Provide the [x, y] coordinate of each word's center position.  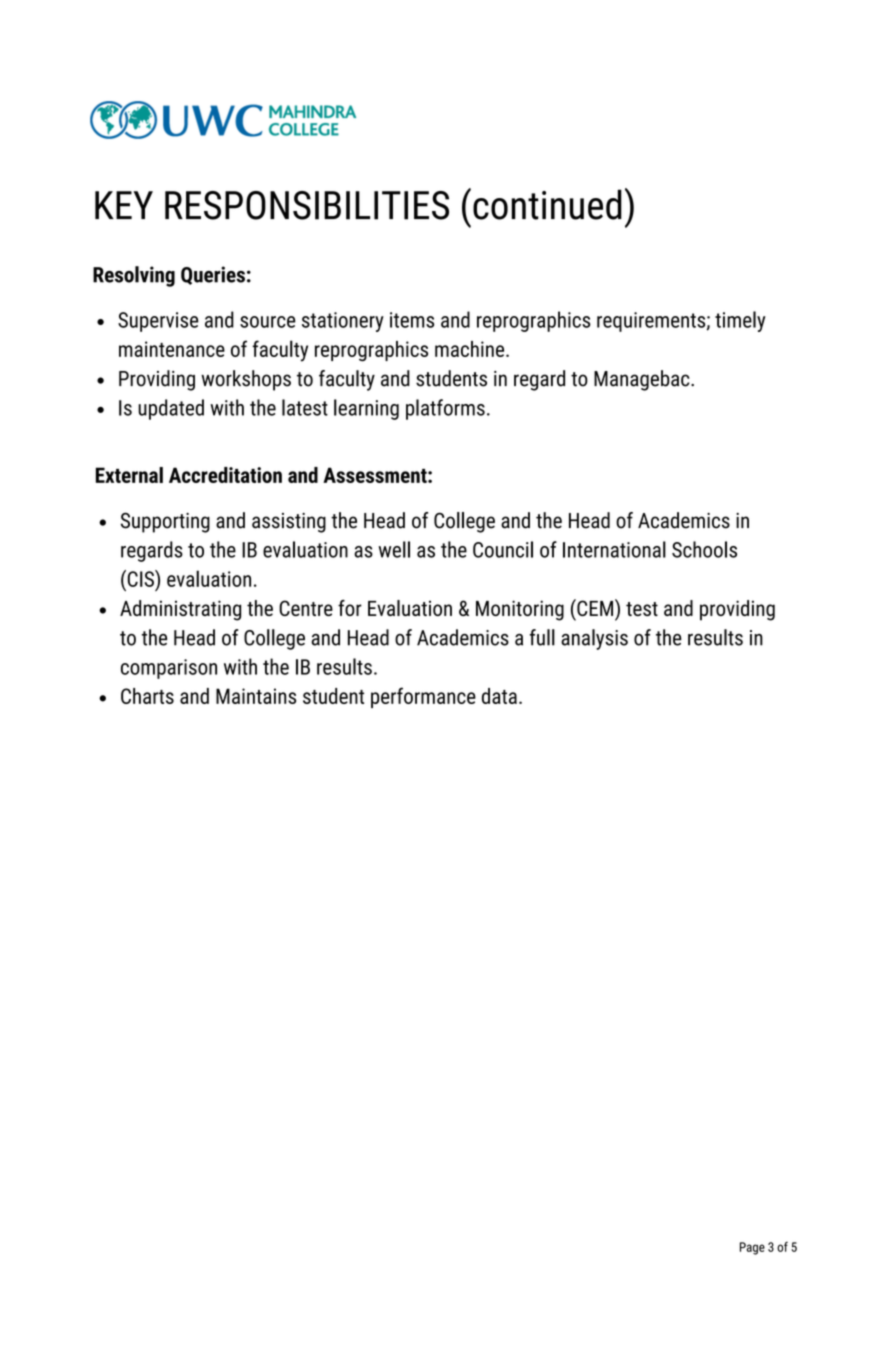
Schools [704, 549]
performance [423, 697]
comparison [169, 669]
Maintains [256, 696]
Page [752, 1248]
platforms [445, 409]
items [412, 320]
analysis [594, 639]
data [499, 696]
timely [740, 321]
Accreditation [225, 475]
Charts [147, 696]
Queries [213, 275]
